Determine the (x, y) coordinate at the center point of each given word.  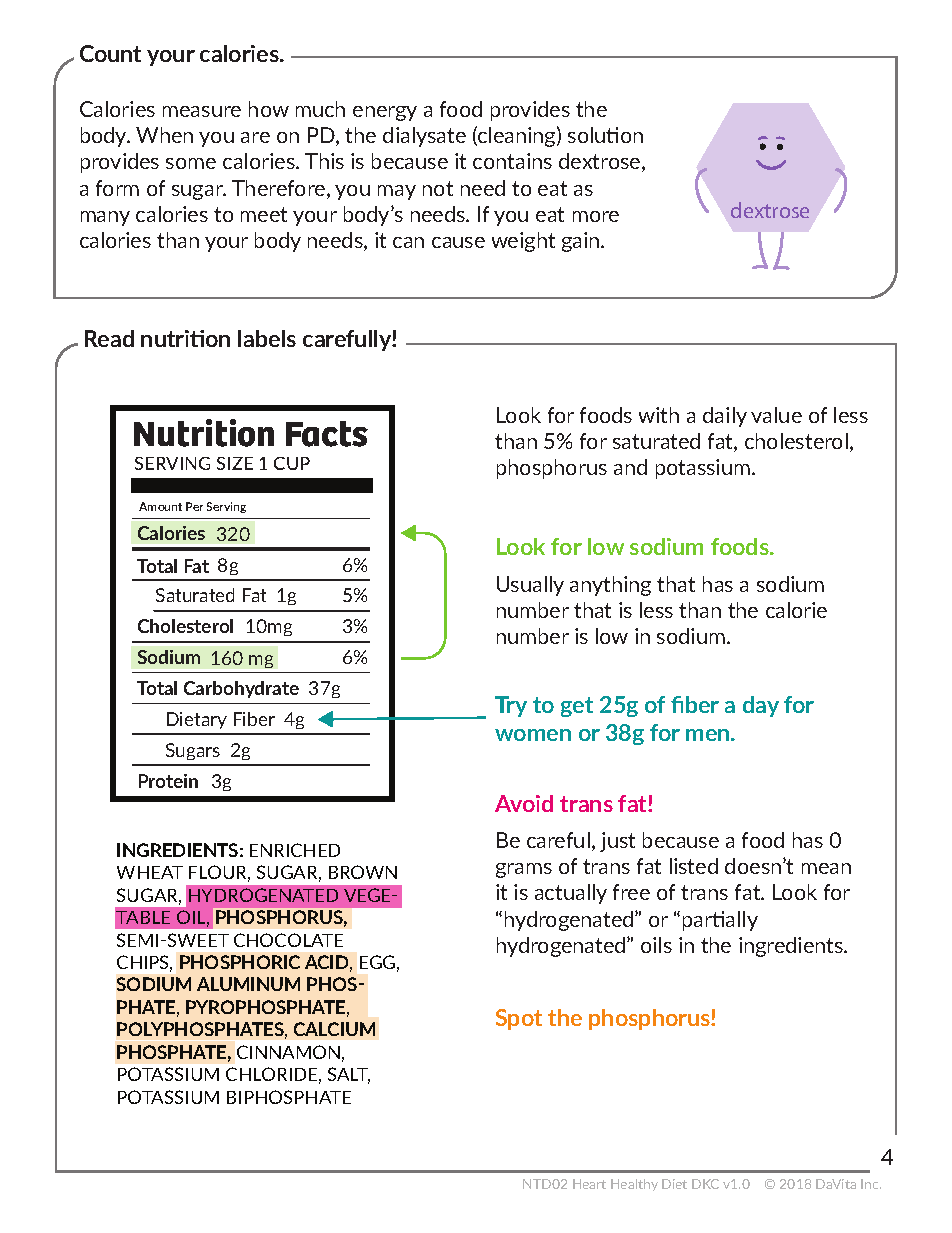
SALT (349, 1075)
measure (202, 111)
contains (512, 161)
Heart (589, 1184)
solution (605, 135)
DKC (705, 1184)
